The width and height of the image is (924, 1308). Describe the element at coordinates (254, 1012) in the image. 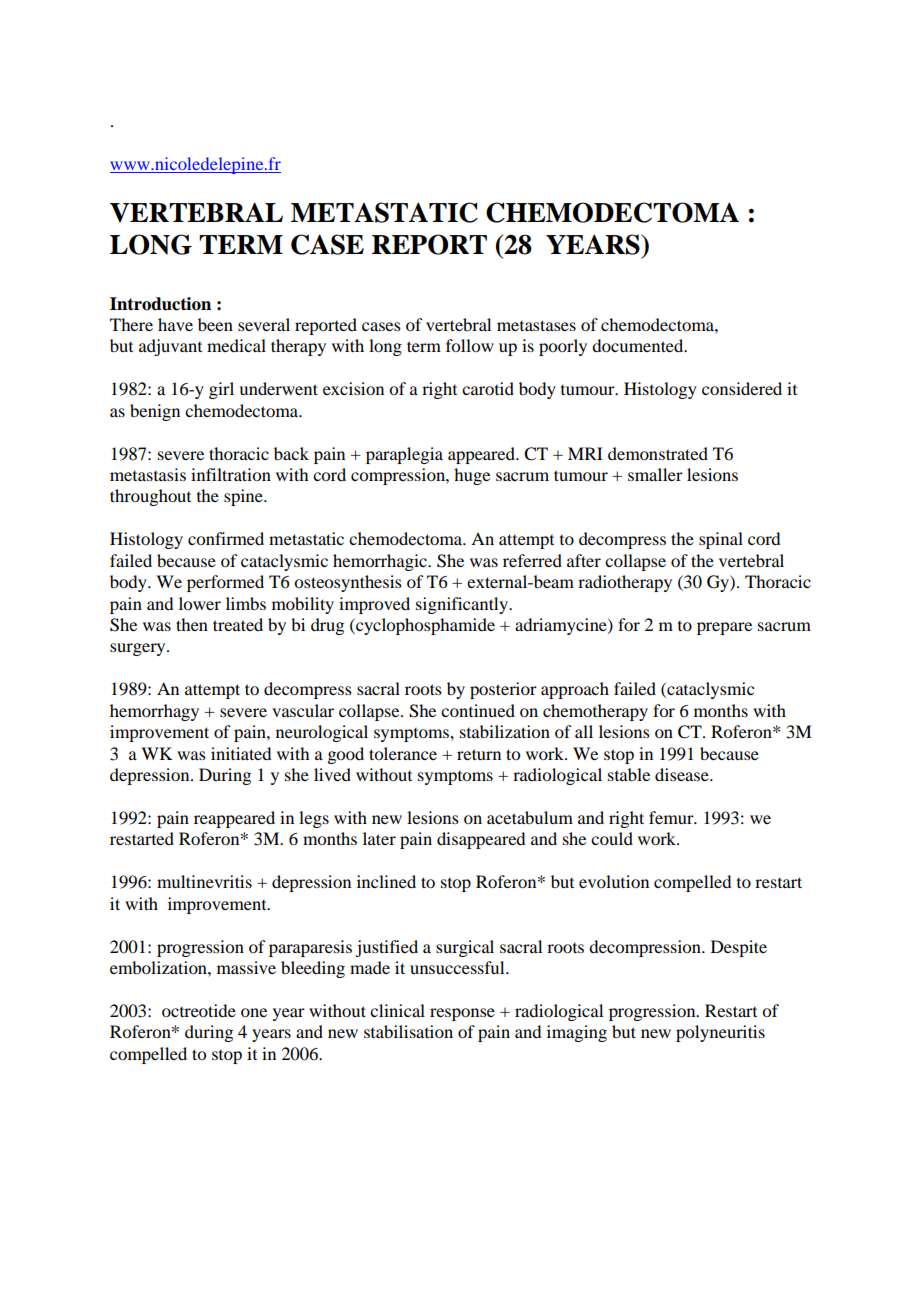

I see `one` at that location.
